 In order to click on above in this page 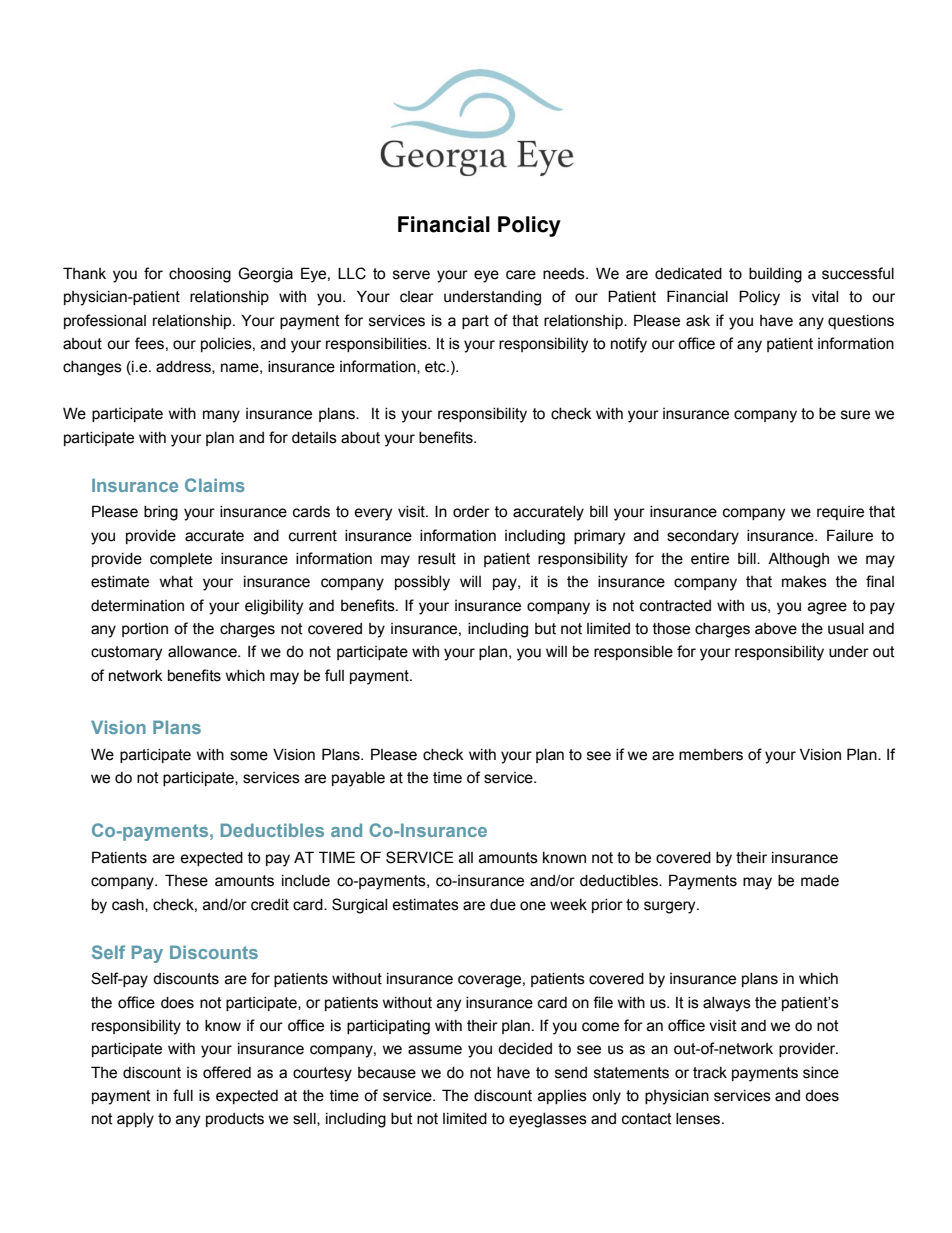, I will do `click(776, 629)`.
